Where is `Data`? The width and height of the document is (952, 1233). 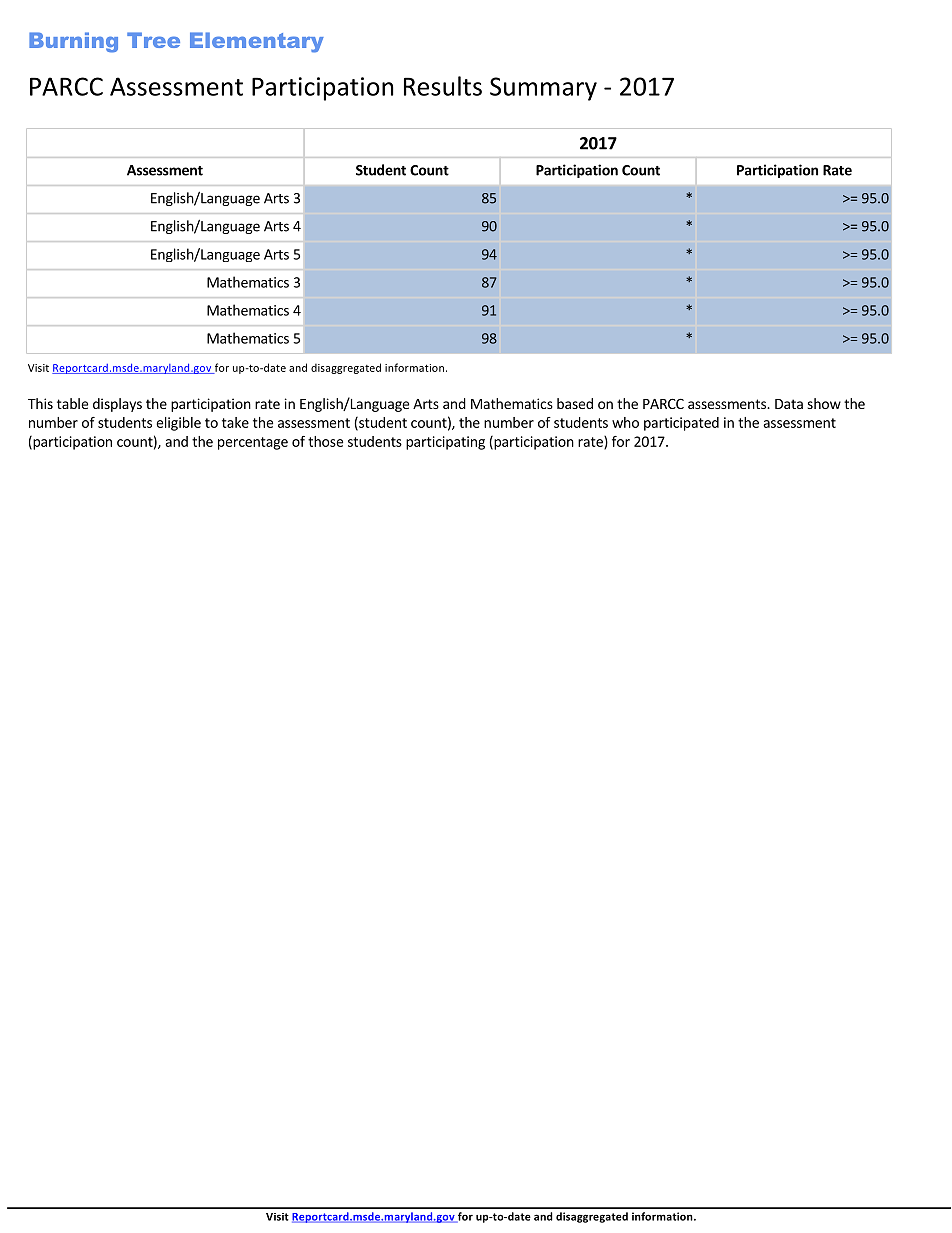
Data is located at coordinates (789, 404).
